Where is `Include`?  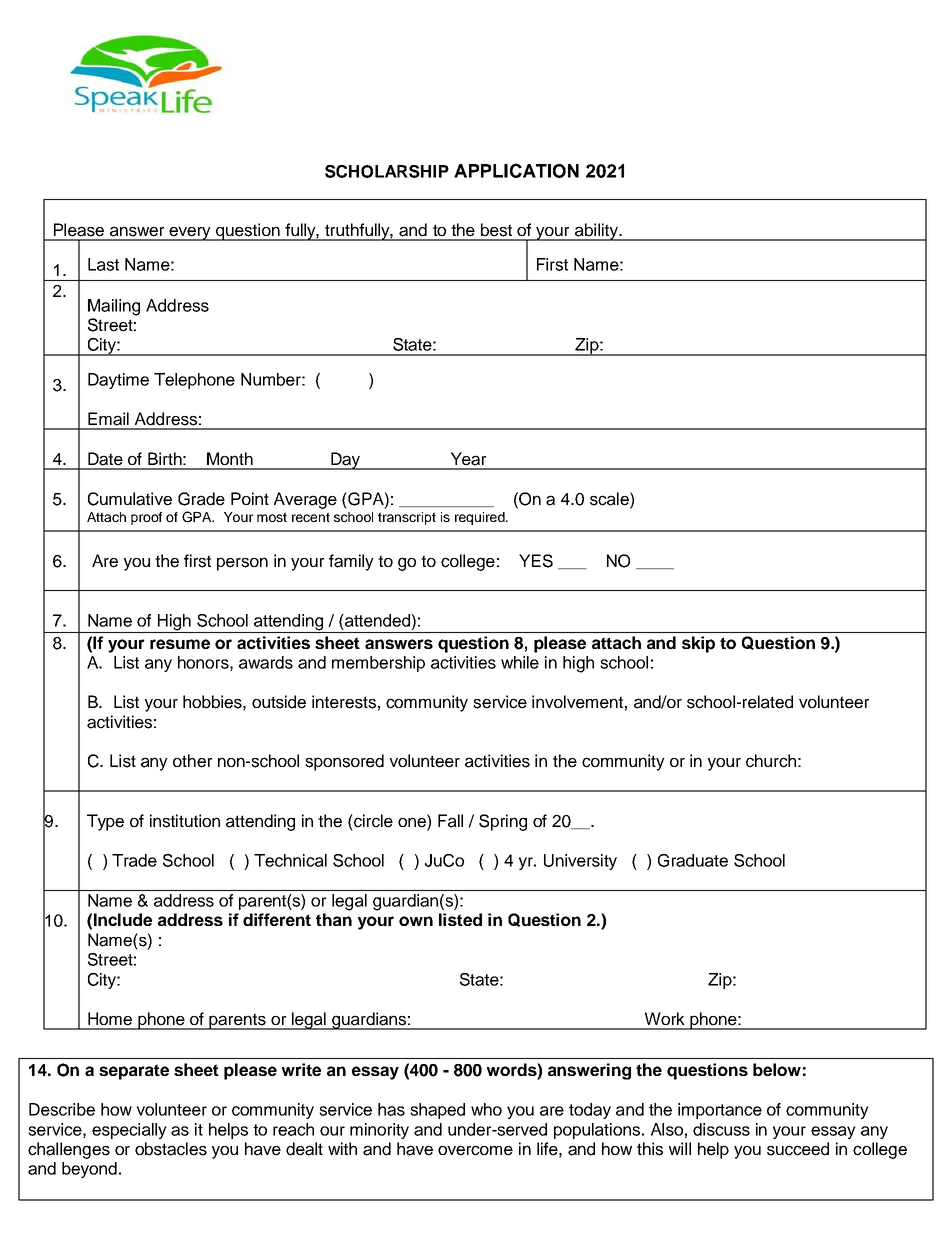 Include is located at coordinates (123, 919).
